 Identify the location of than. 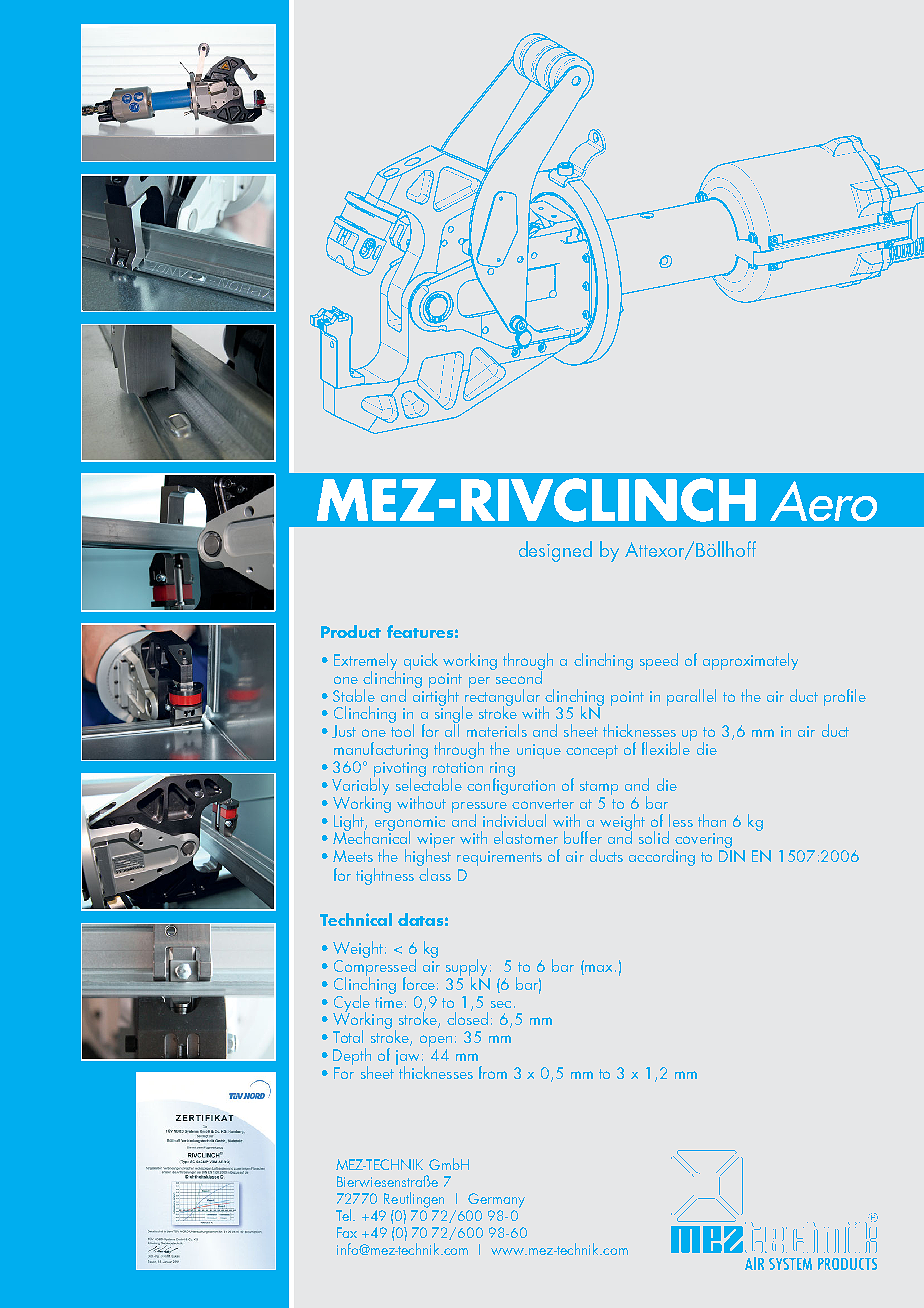
(712, 820).
